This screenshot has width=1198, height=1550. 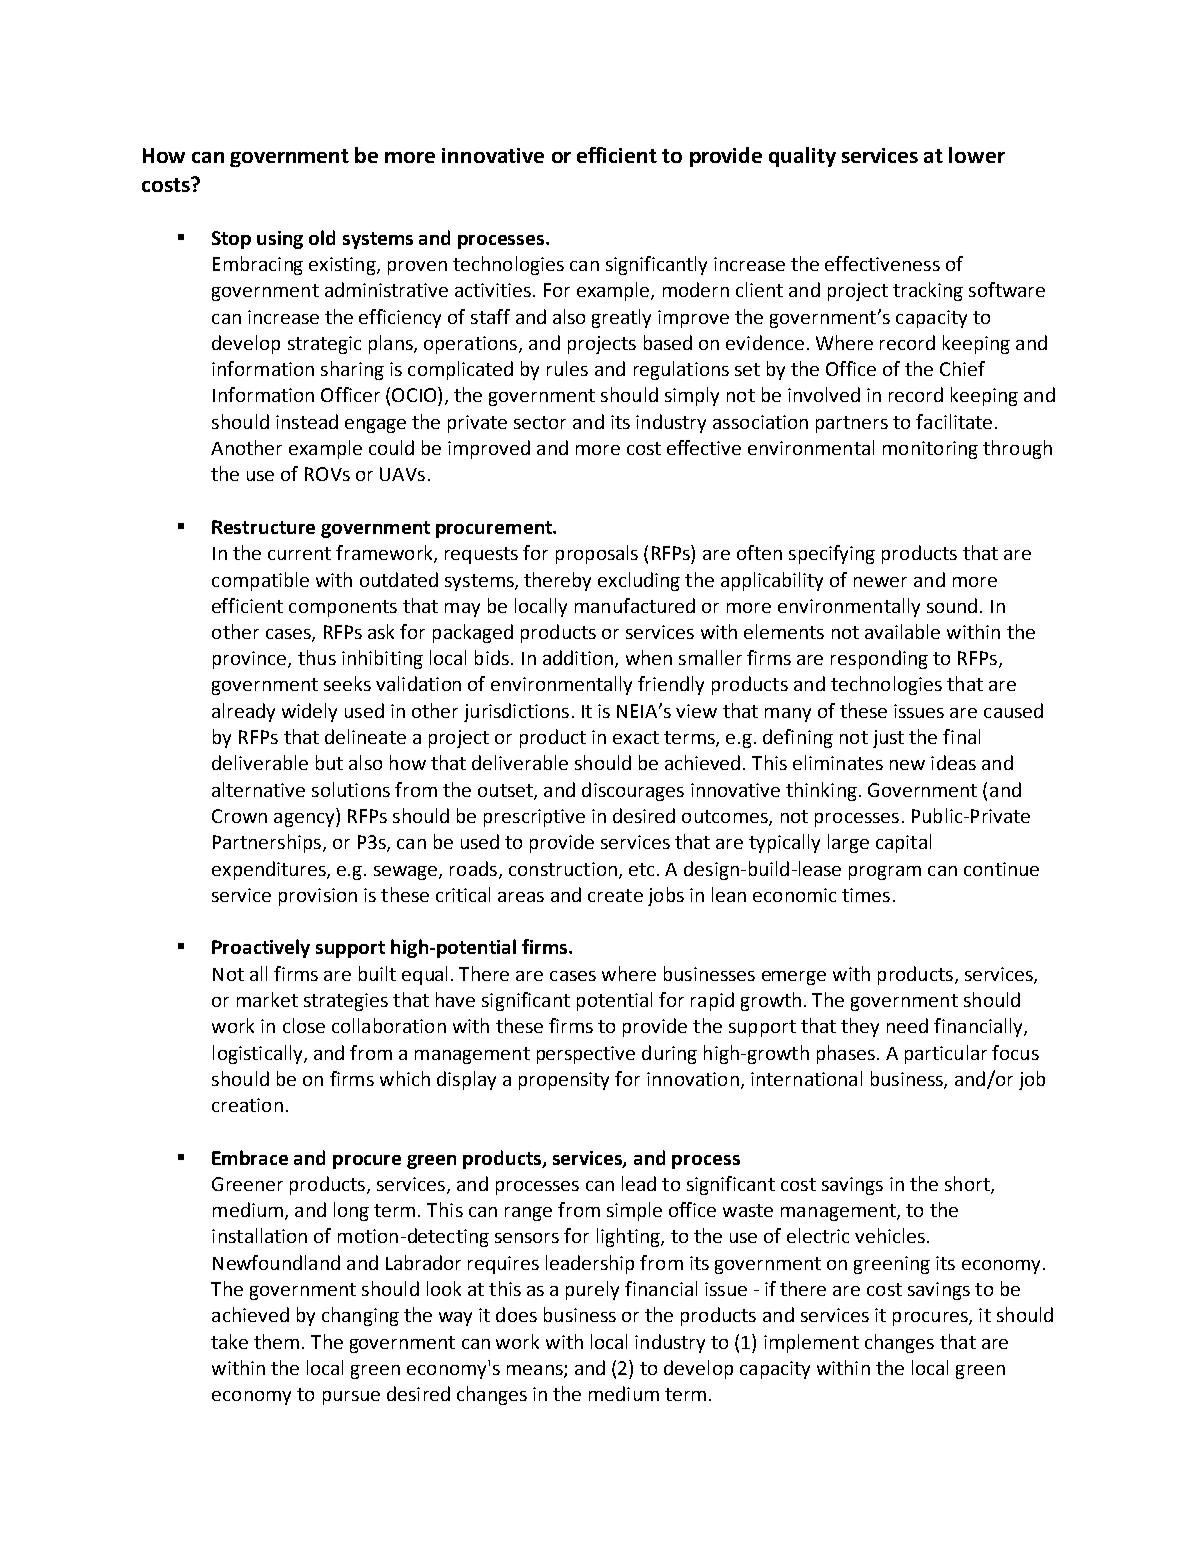 What do you see at coordinates (977, 155) in the screenshot?
I see `lower` at bounding box center [977, 155].
